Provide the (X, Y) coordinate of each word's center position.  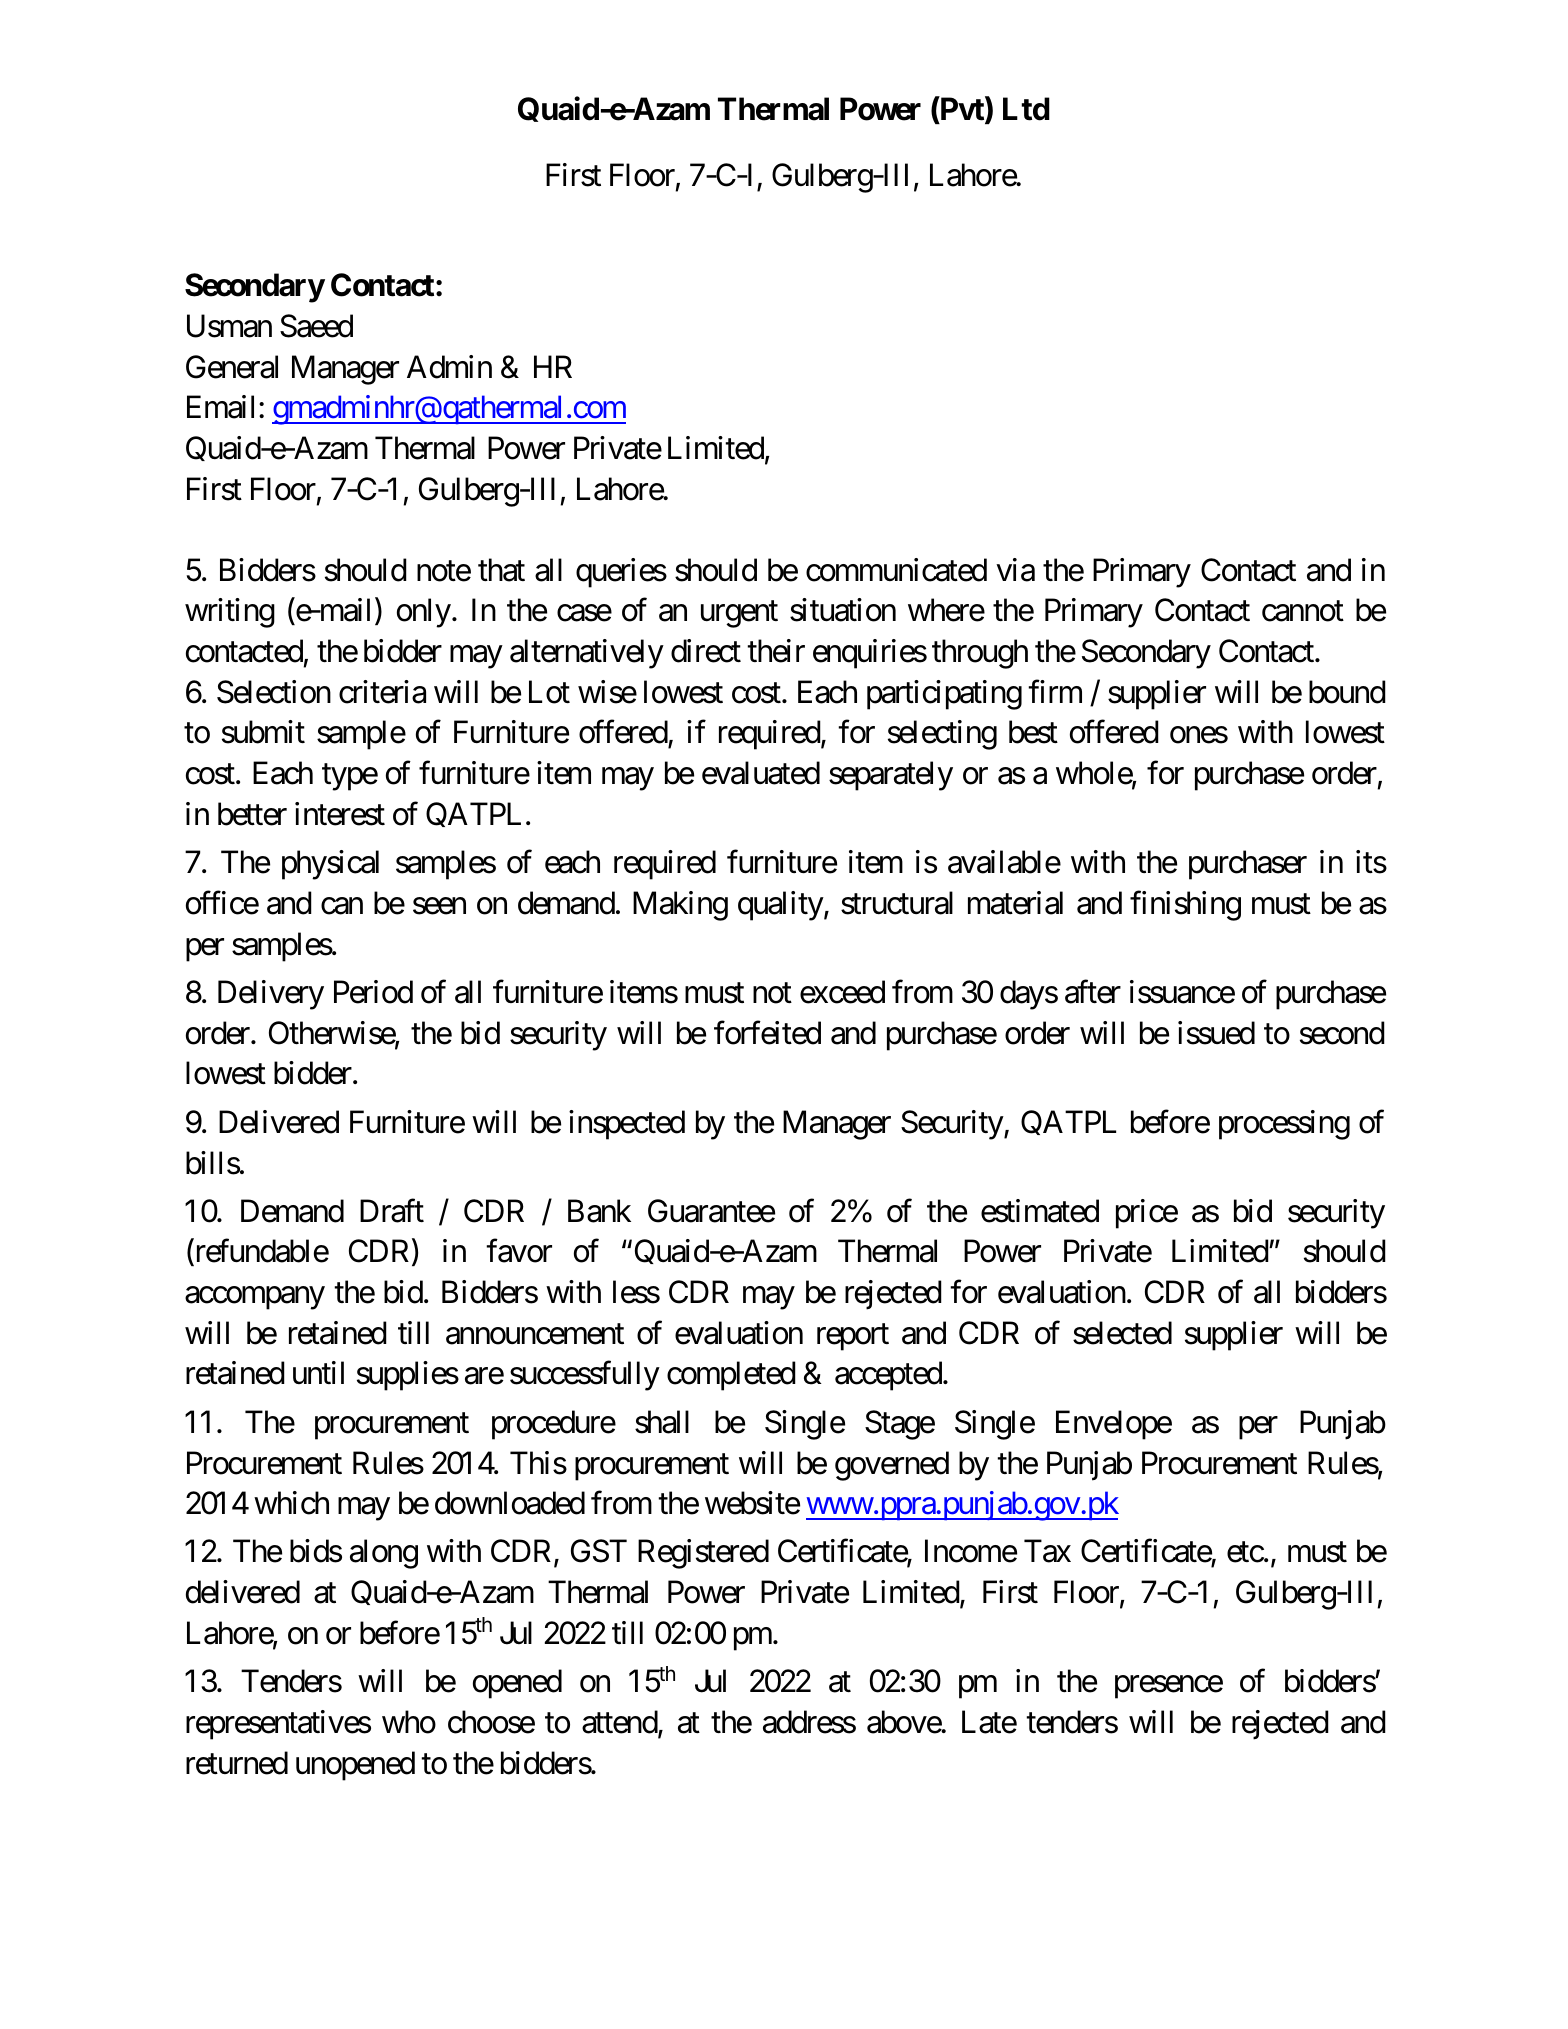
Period (373, 992)
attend (620, 1723)
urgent (739, 615)
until (318, 1372)
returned (237, 1763)
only (424, 613)
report (853, 1337)
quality (781, 906)
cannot (1303, 612)
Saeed (316, 326)
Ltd (1026, 109)
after (1093, 992)
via (1015, 570)
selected (1122, 1333)
